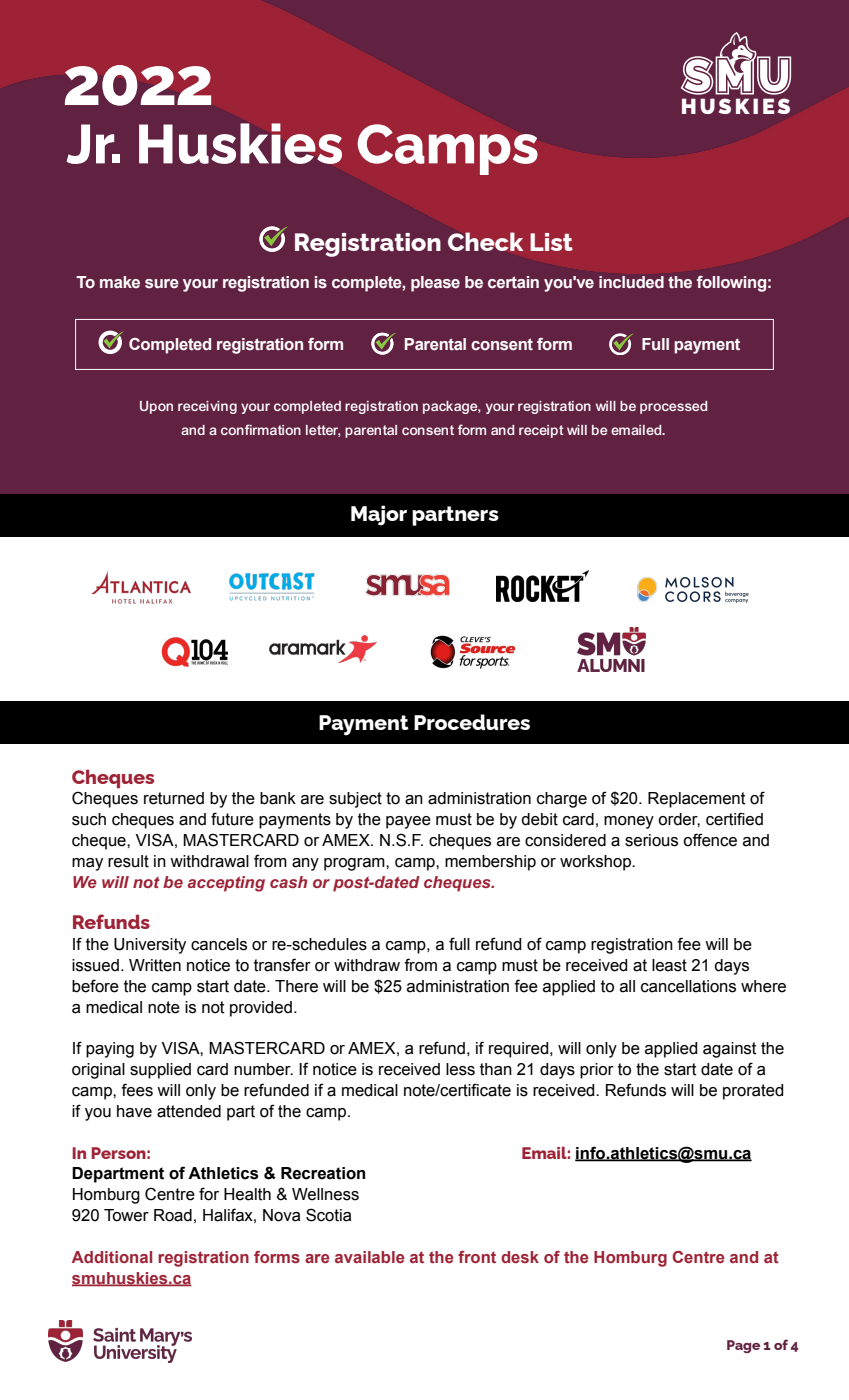 This screenshot has height=1400, width=849. What do you see at coordinates (408, 822) in the screenshot?
I see `payee` at bounding box center [408, 822].
